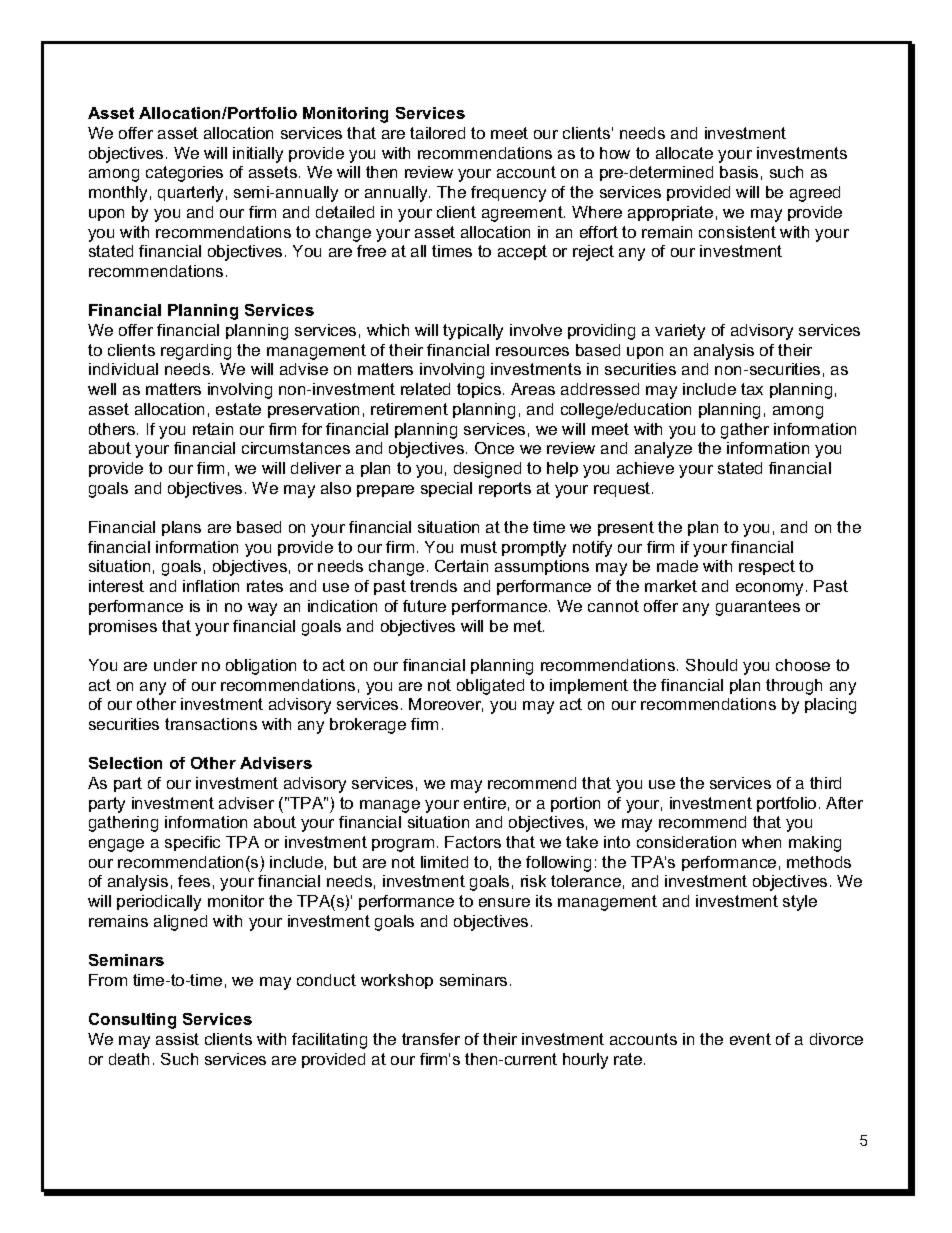 The image size is (952, 1233). Describe the element at coordinates (739, 172) in the screenshot. I see `basis` at that location.
